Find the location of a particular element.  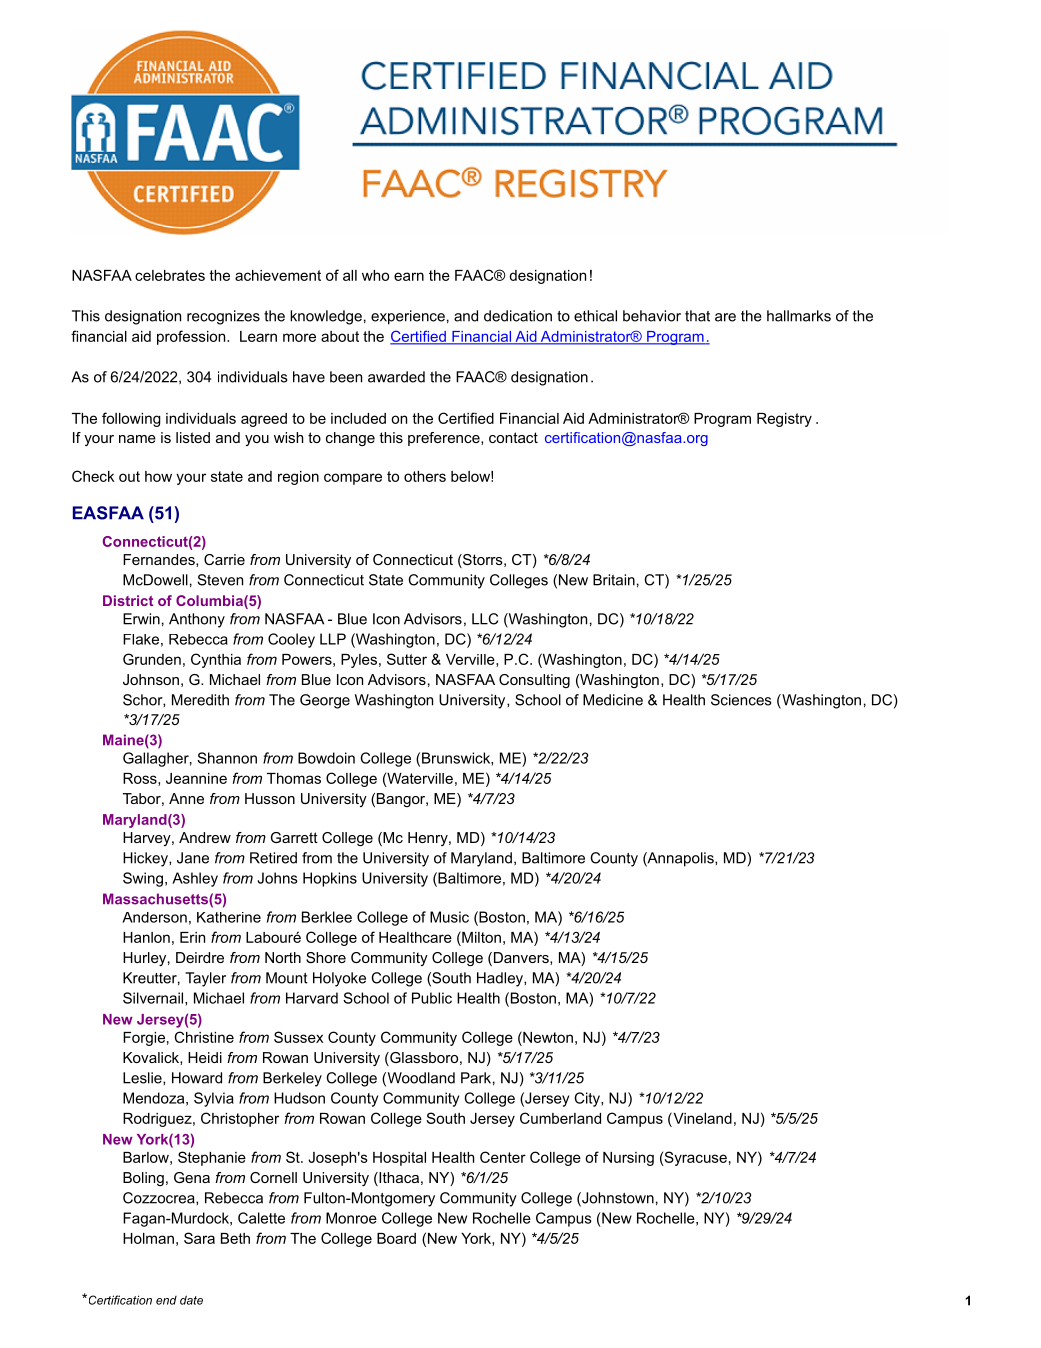

Milton is located at coordinates (480, 937).
